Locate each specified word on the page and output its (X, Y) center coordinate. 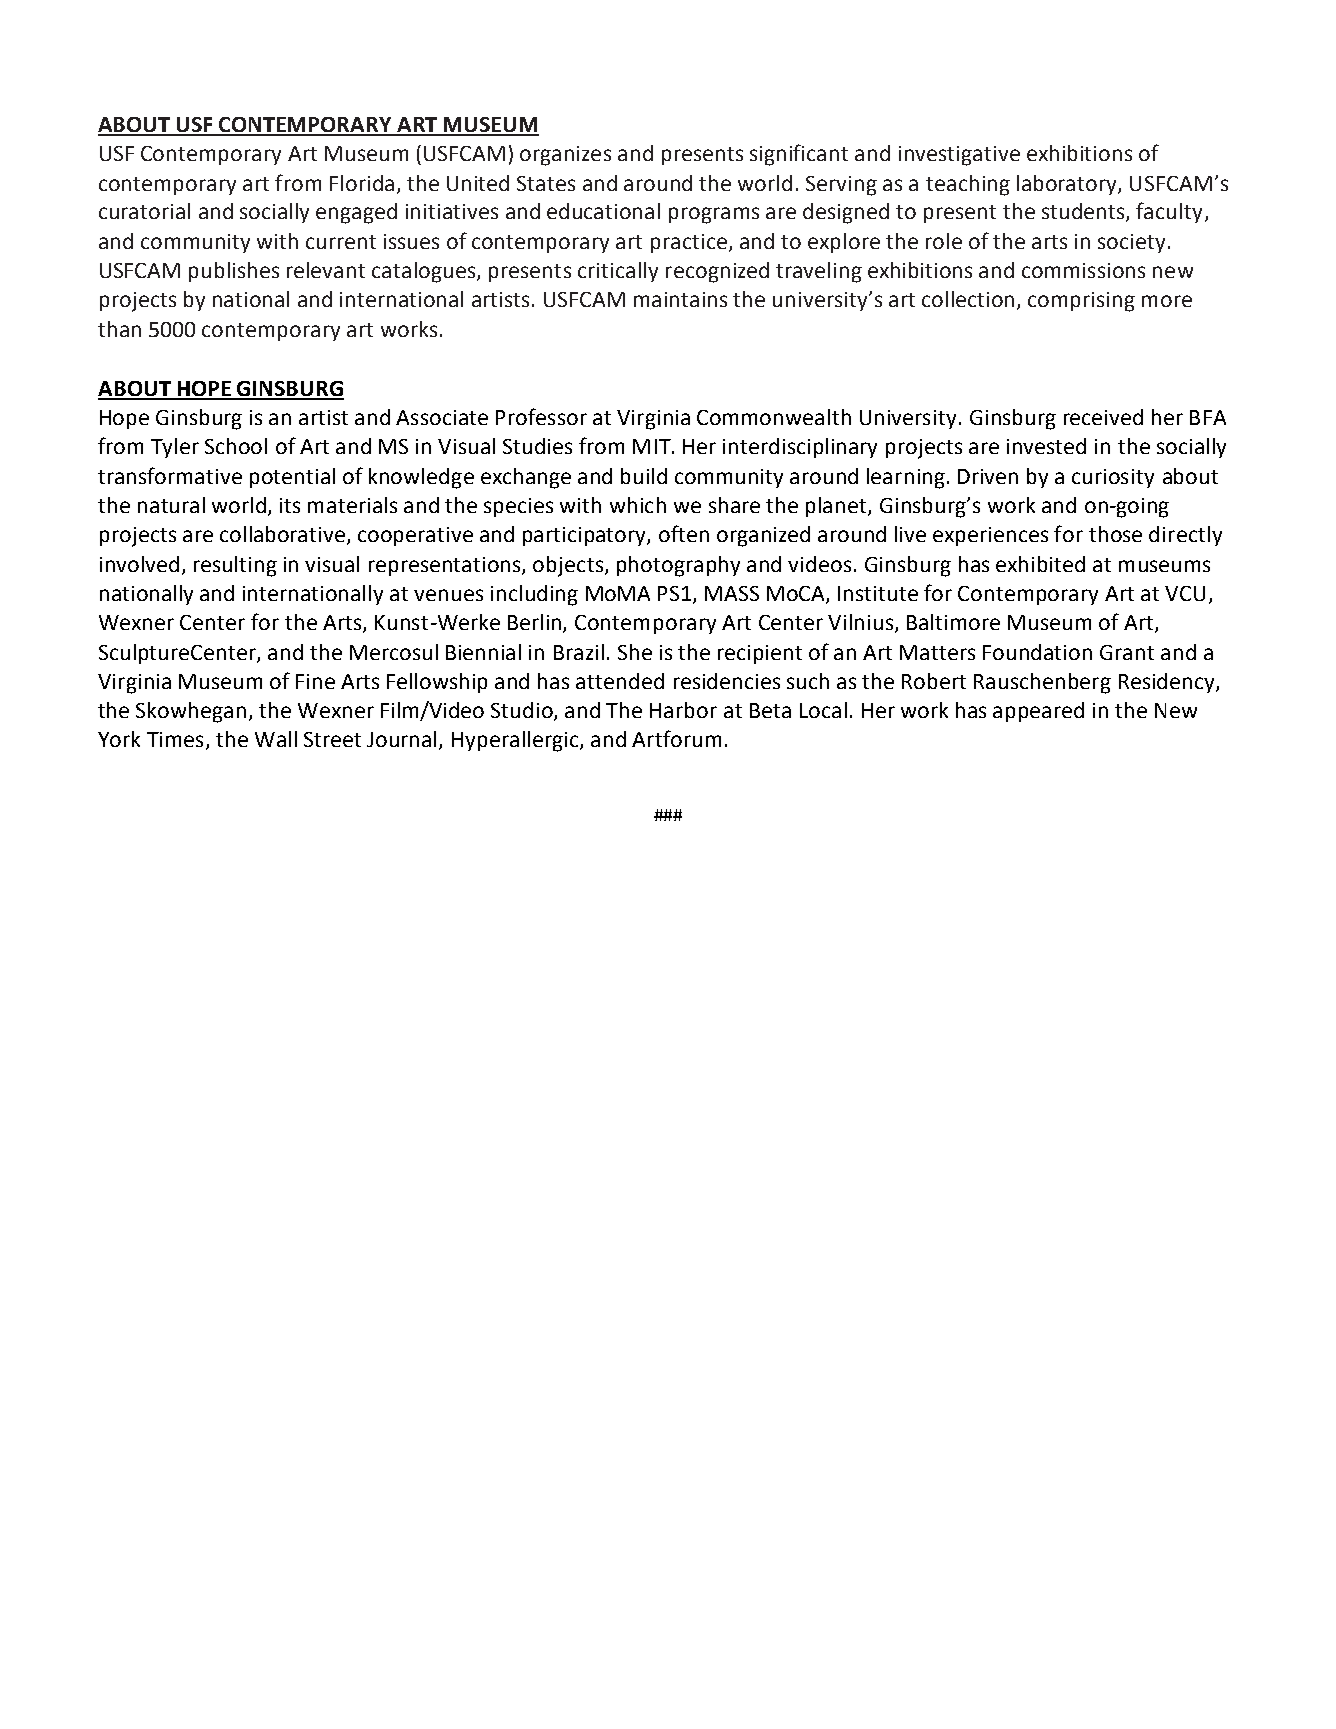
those (1115, 534)
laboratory (1068, 185)
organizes (565, 156)
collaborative (284, 535)
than (119, 329)
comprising (1081, 302)
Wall (276, 739)
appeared (1038, 712)
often (684, 533)
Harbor (683, 710)
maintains (680, 299)
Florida (362, 183)
